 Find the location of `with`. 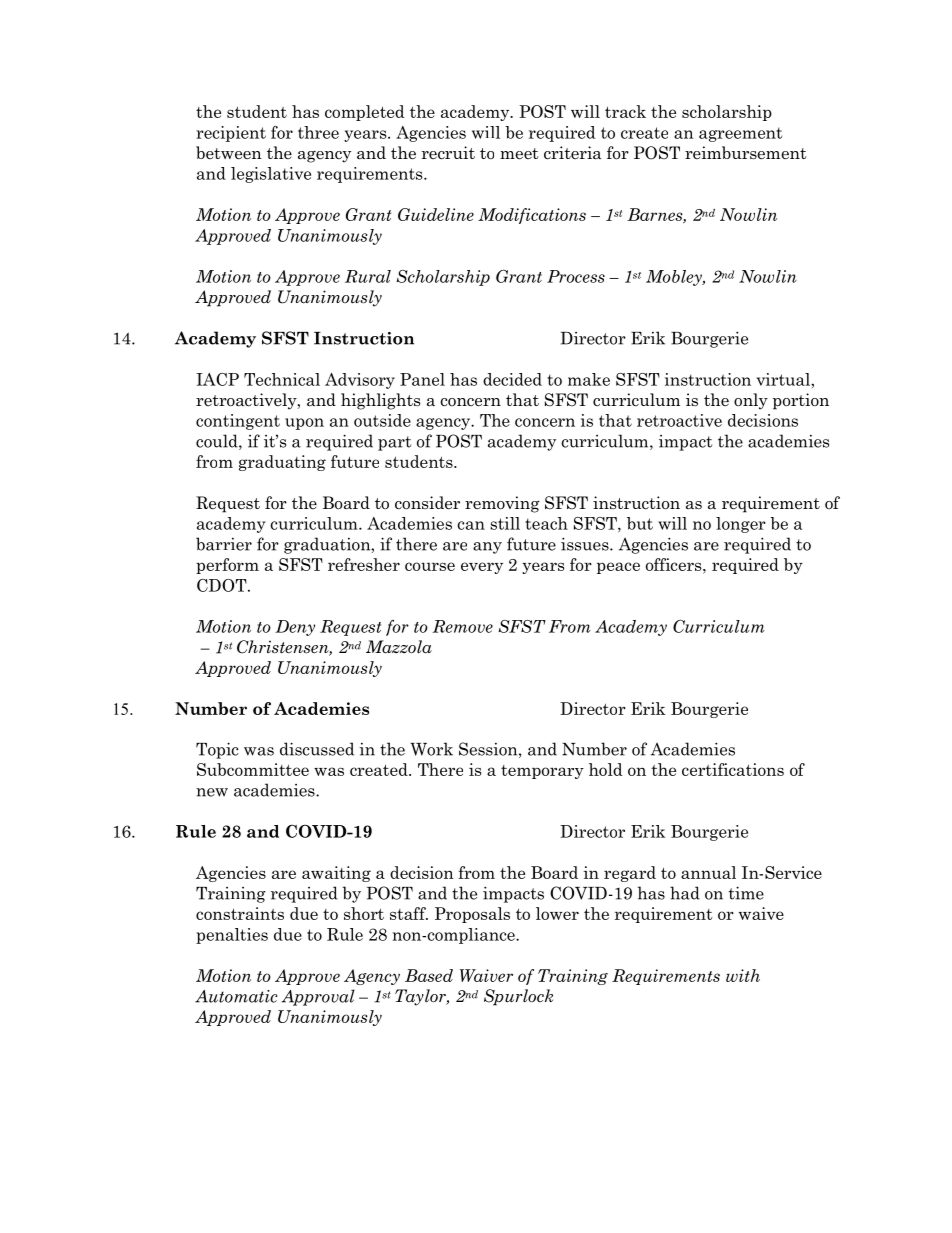

with is located at coordinates (743, 975).
